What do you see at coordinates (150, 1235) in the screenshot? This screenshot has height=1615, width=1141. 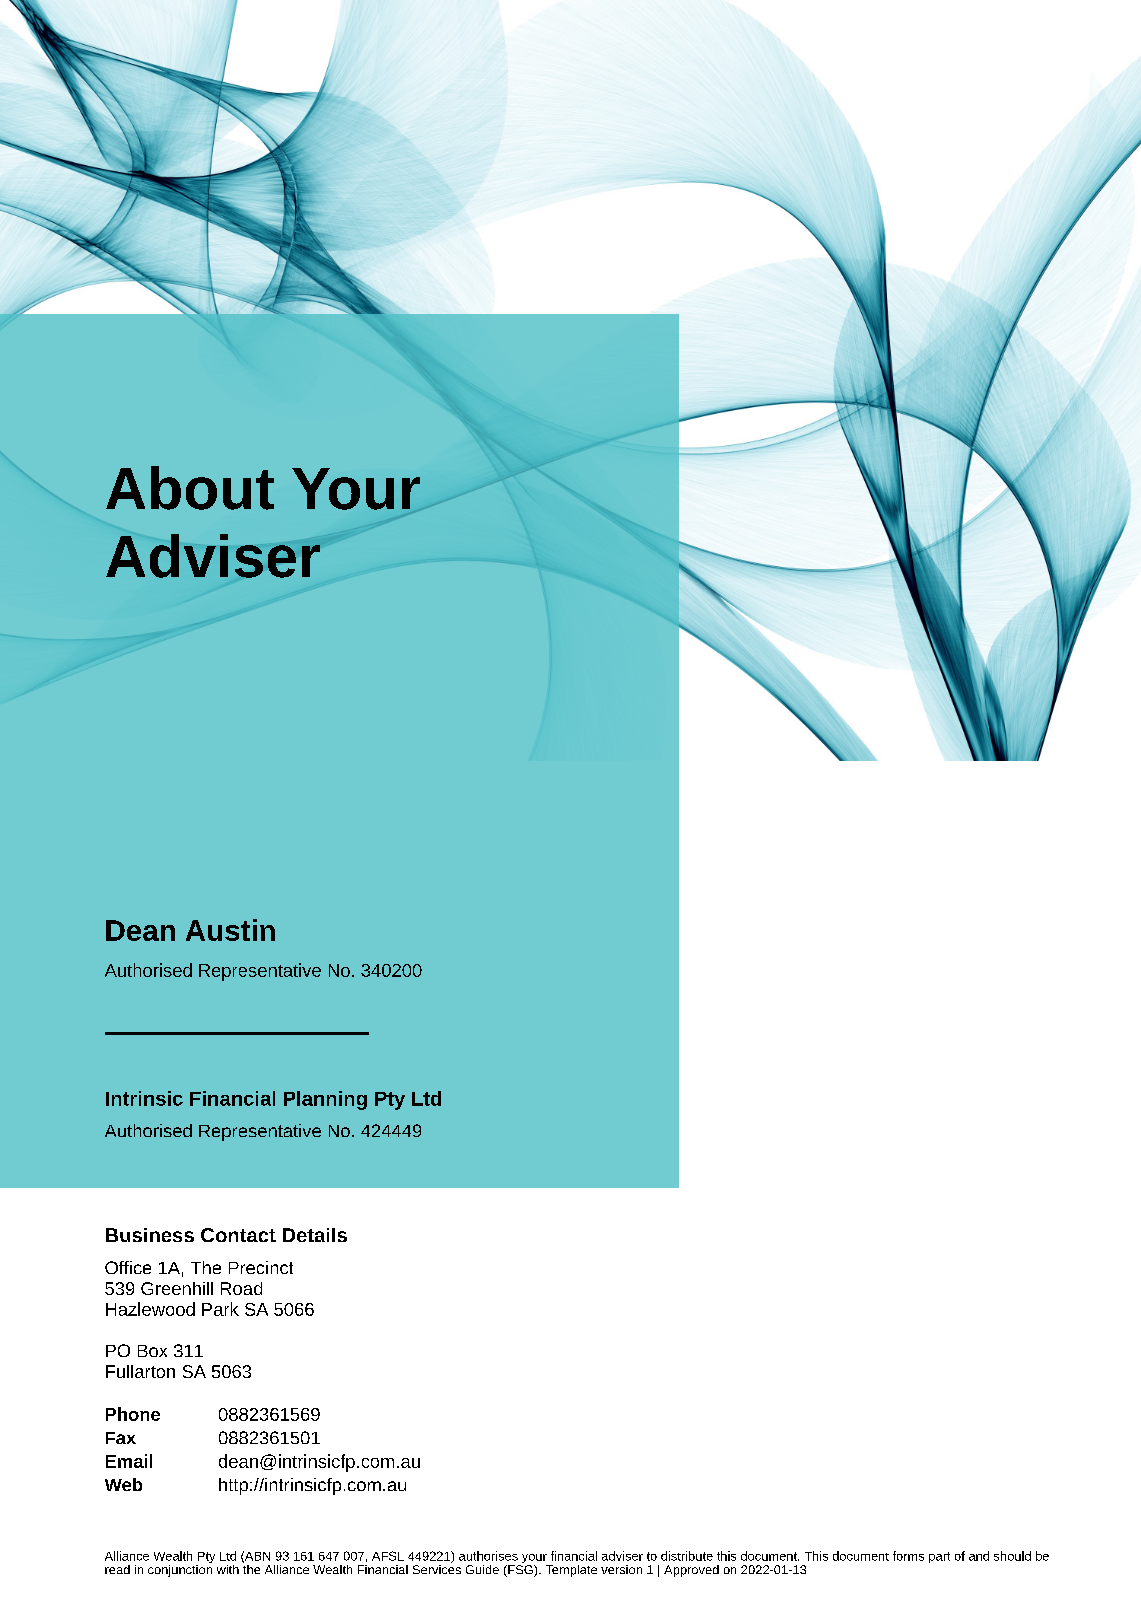 I see `Business` at bounding box center [150, 1235].
